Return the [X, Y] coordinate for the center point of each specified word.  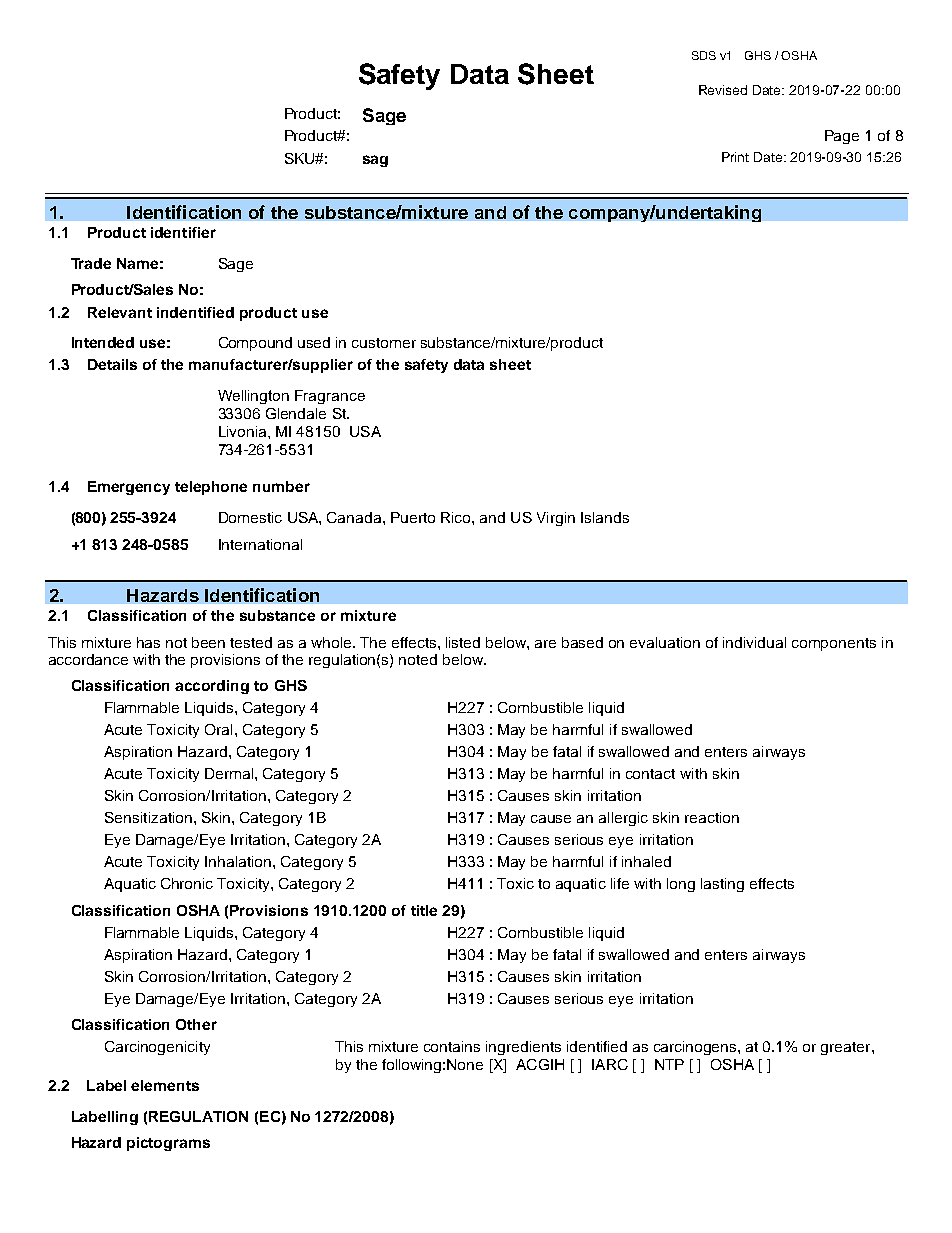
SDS [704, 55]
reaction [712, 817]
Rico [457, 517]
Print [735, 157]
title [424, 910]
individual [754, 642]
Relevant [120, 312]
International [260, 544]
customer [384, 343]
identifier [183, 232]
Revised [723, 90]
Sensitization [148, 817]
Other [196, 1024]
